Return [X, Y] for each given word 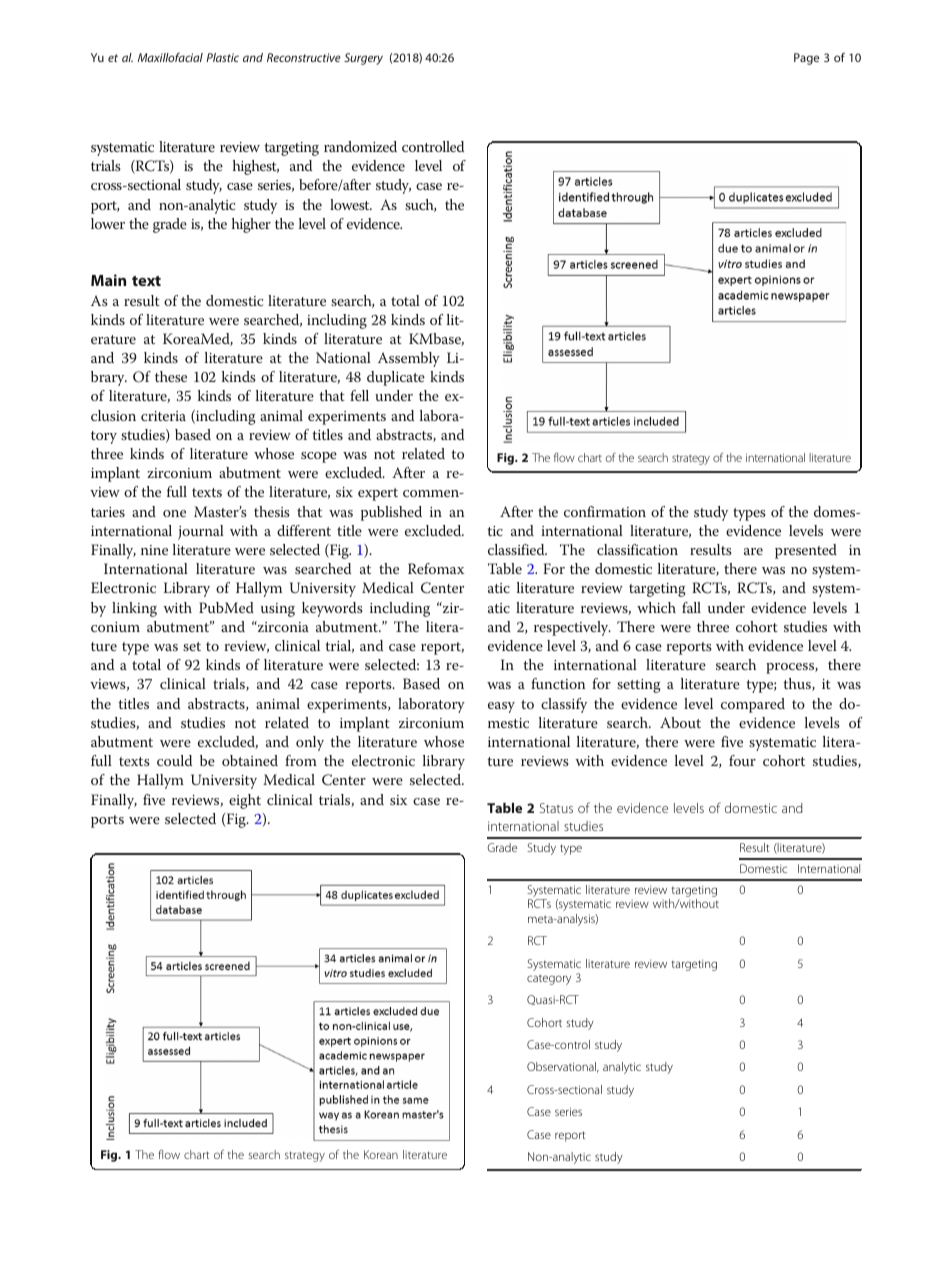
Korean [381, 1154]
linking [134, 609]
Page [806, 59]
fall [691, 607]
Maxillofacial [170, 57]
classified [517, 549]
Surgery [363, 59]
